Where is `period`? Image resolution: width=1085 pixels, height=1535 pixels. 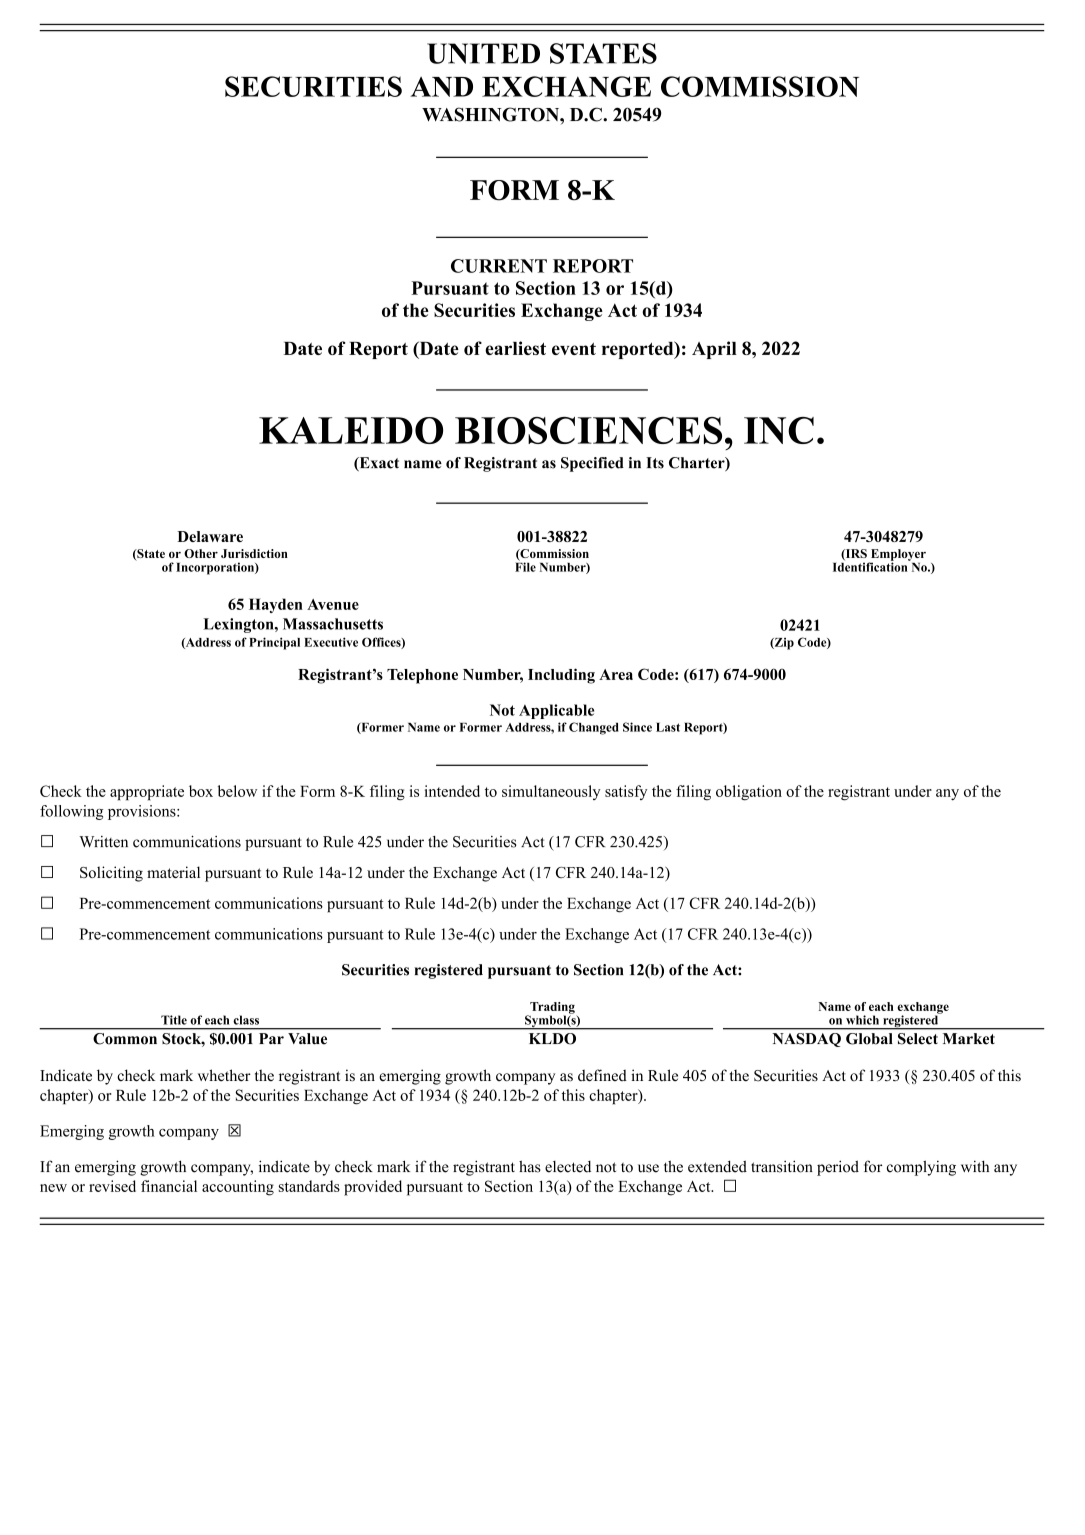
period is located at coordinates (838, 1168).
